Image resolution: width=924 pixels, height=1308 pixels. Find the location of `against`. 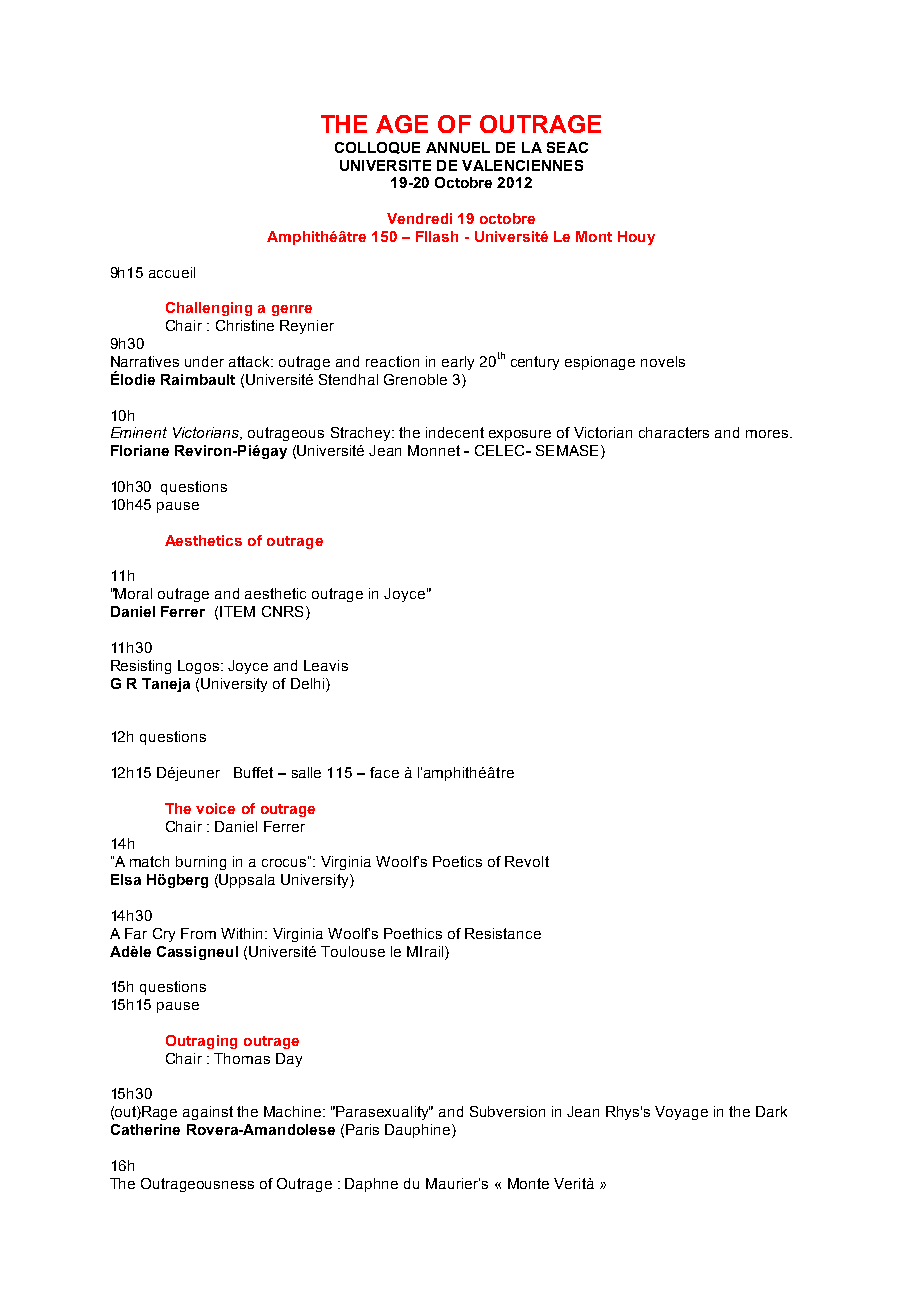

against is located at coordinates (208, 1113).
